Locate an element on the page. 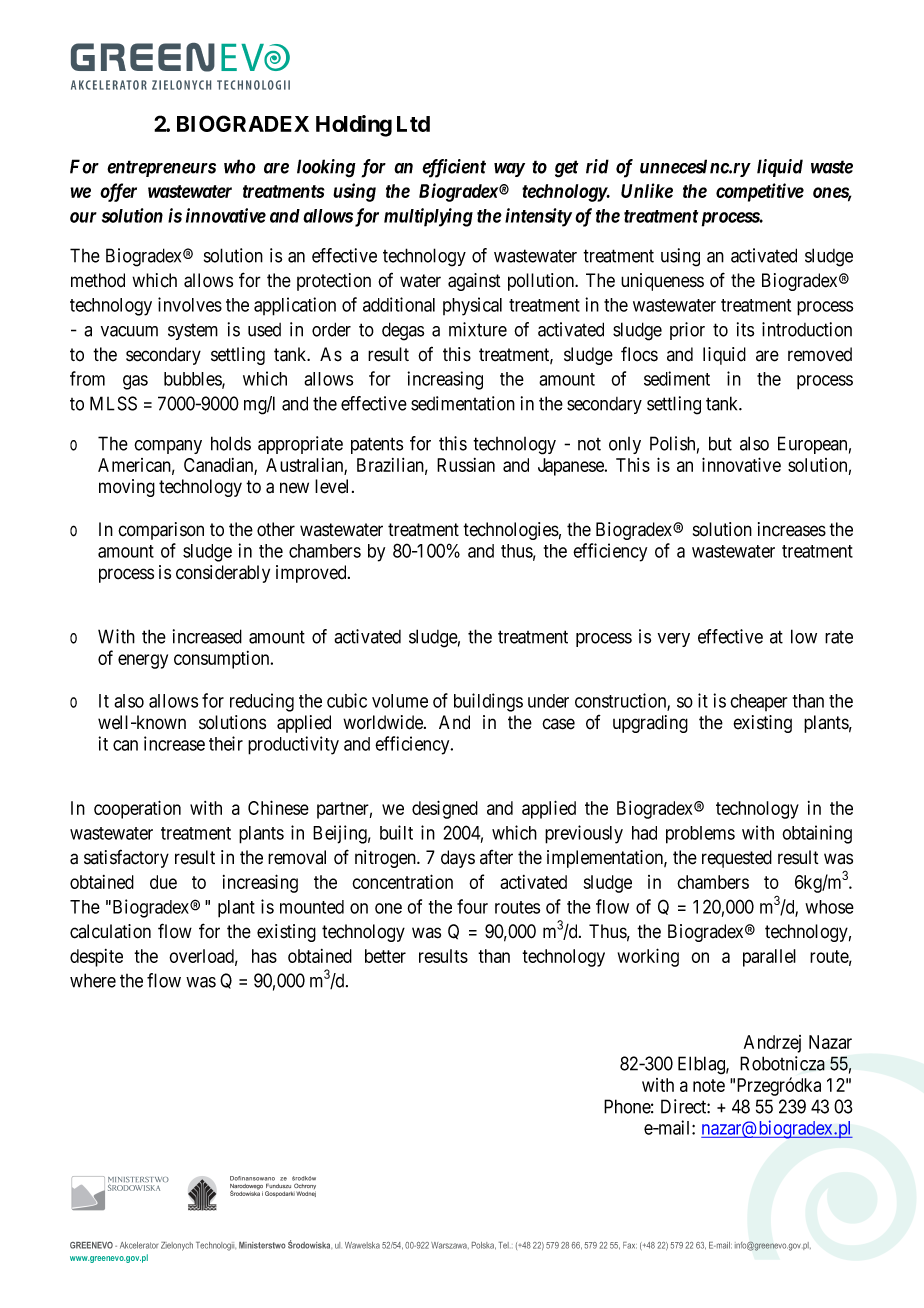  comparison is located at coordinates (161, 531).
